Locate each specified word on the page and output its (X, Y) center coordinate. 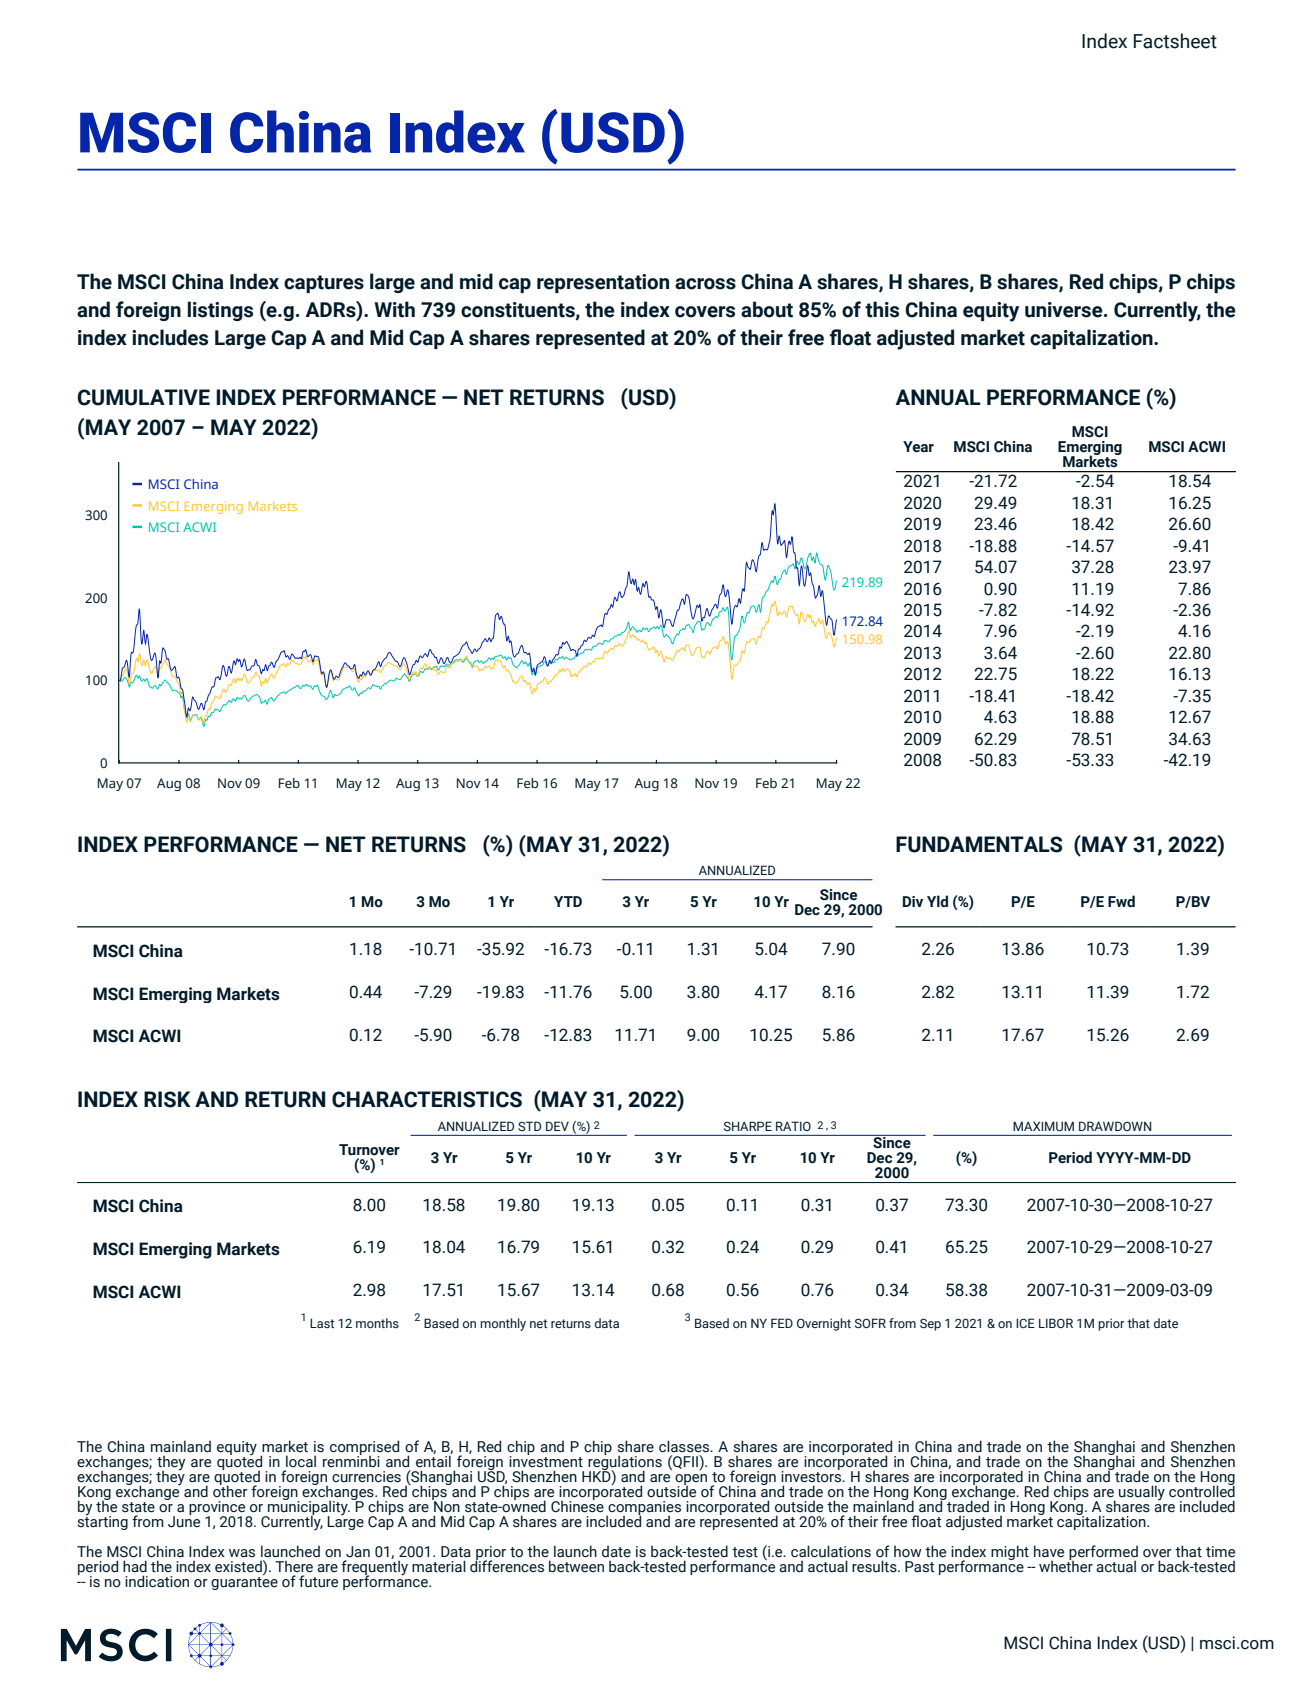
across (705, 284)
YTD (568, 901)
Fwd (1121, 901)
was (242, 1553)
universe (1065, 310)
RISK (167, 1099)
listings (220, 311)
